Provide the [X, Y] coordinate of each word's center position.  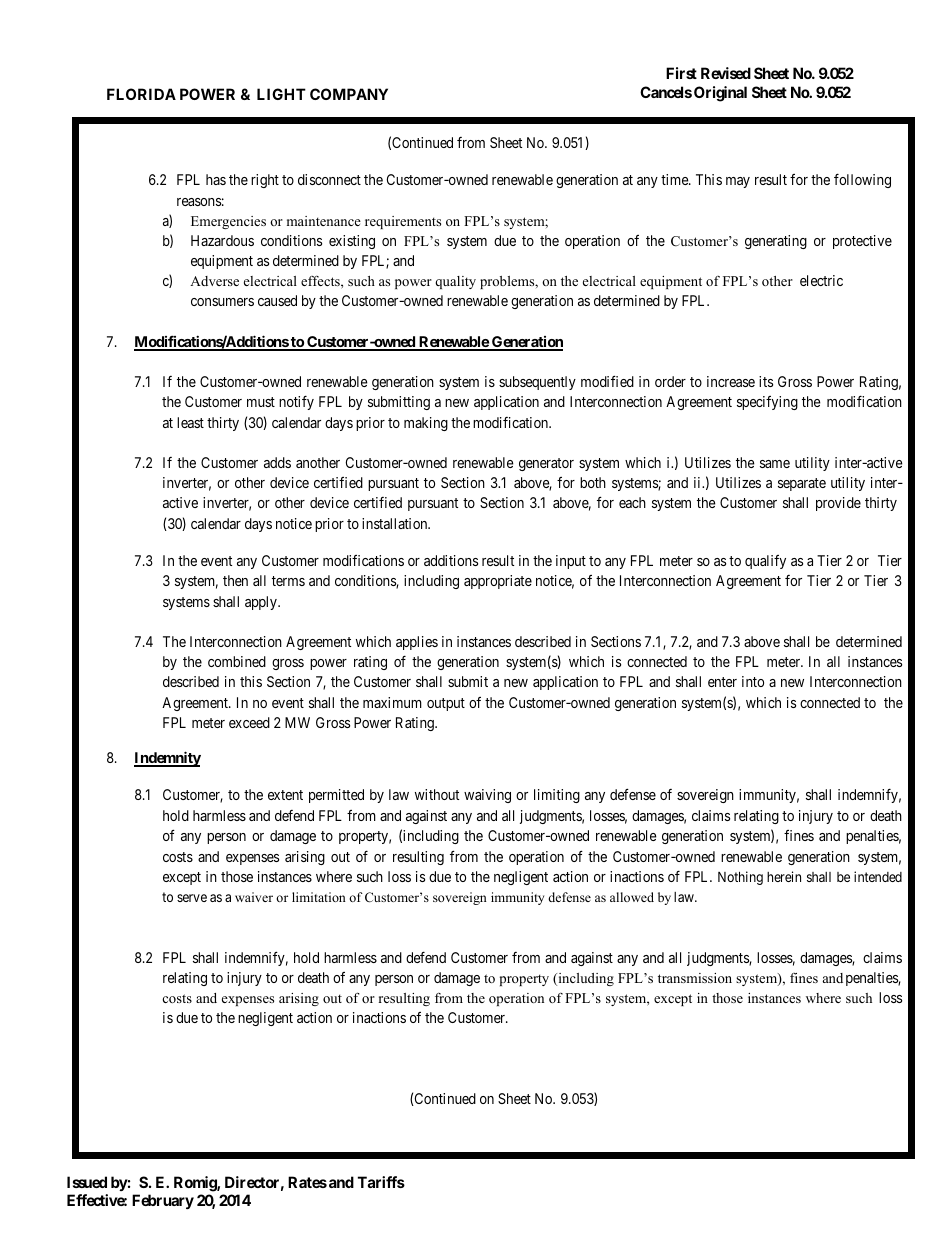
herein [784, 876]
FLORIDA [141, 94]
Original [720, 94]
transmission [695, 978]
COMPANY [349, 94]
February [163, 1201]
